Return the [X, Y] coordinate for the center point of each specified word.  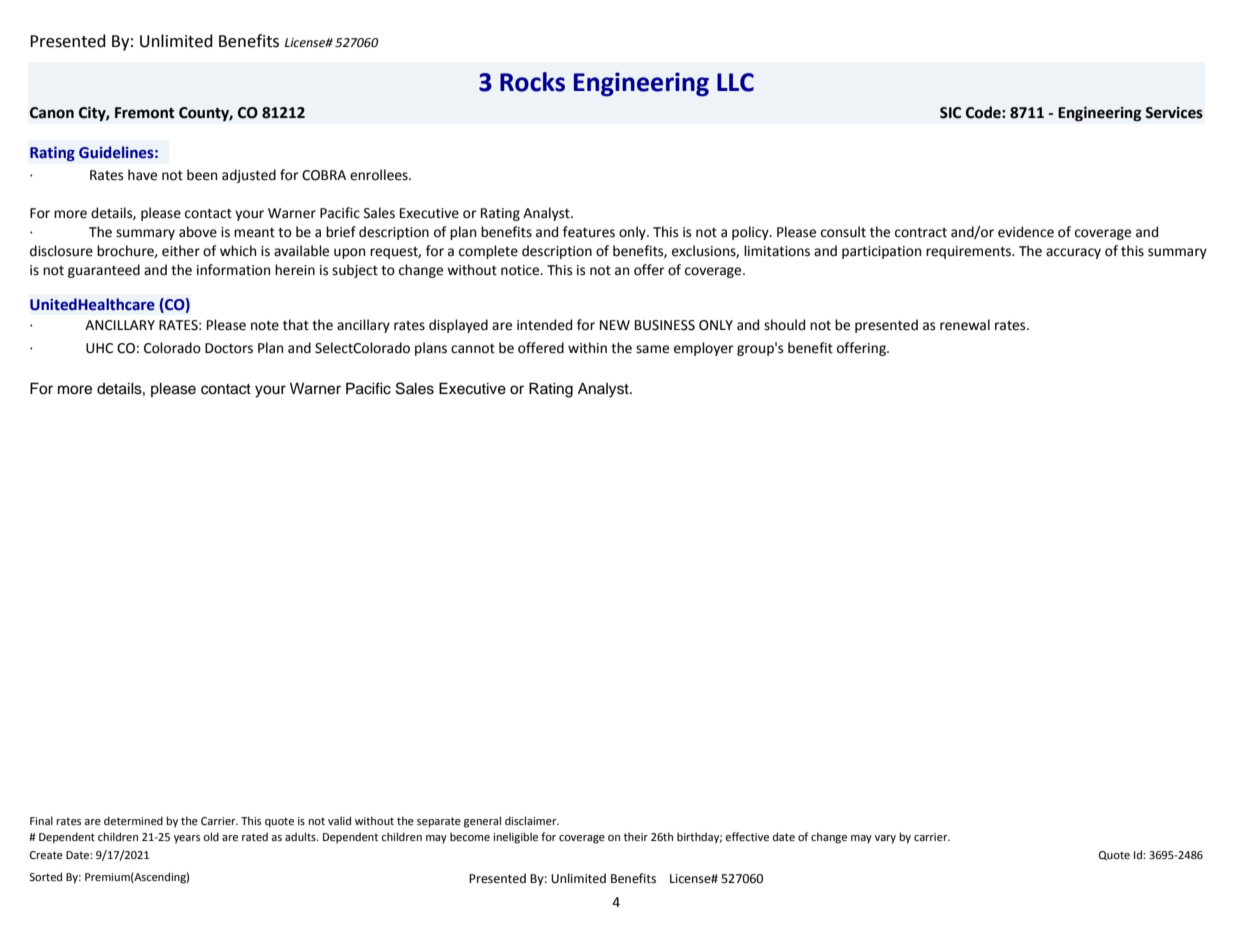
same [652, 349]
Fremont [145, 113]
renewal [965, 325]
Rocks [532, 82]
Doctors [229, 348]
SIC [950, 113]
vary [885, 839]
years [187, 839]
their [636, 836]
